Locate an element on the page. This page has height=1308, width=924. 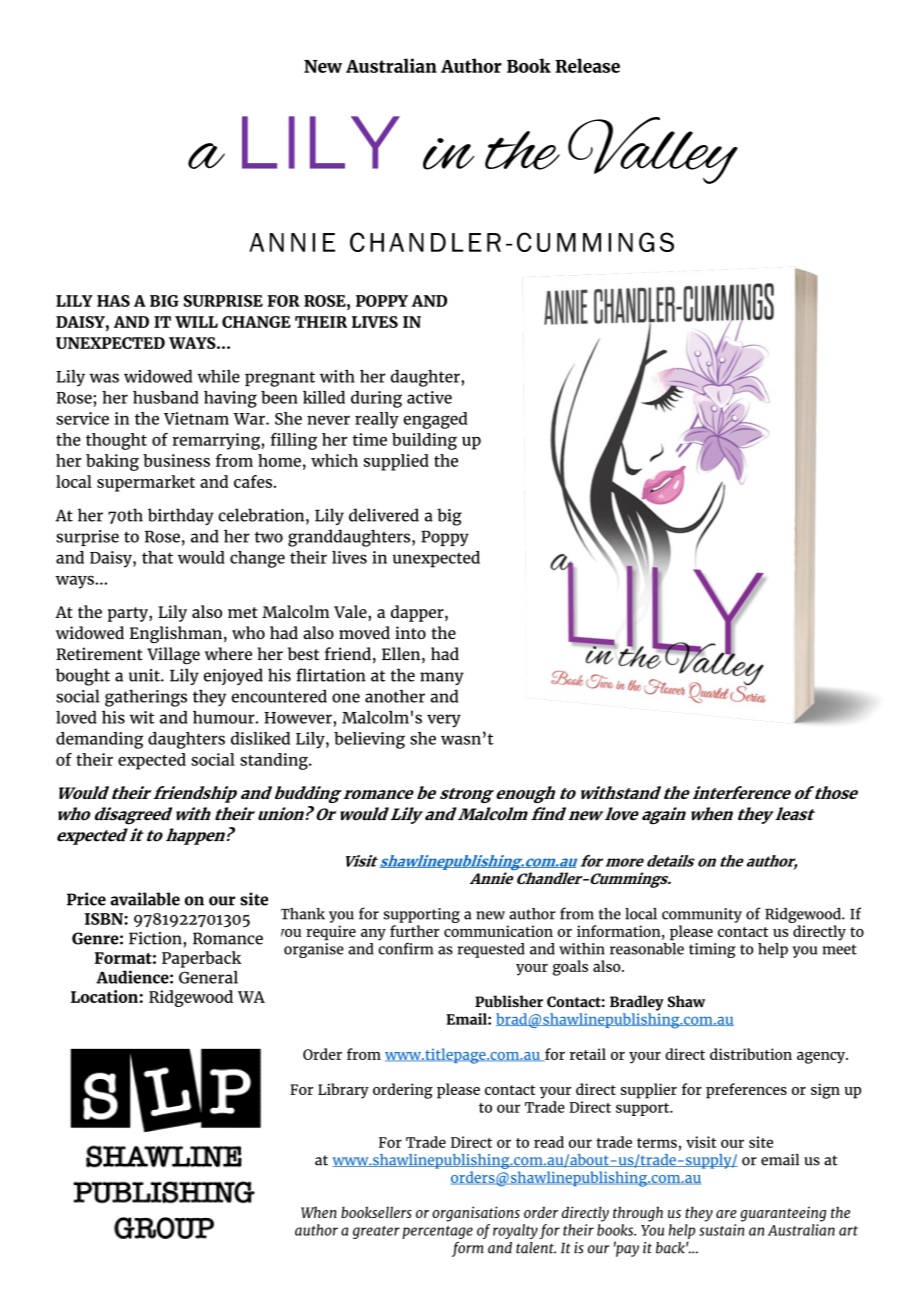
are is located at coordinates (726, 1214).
